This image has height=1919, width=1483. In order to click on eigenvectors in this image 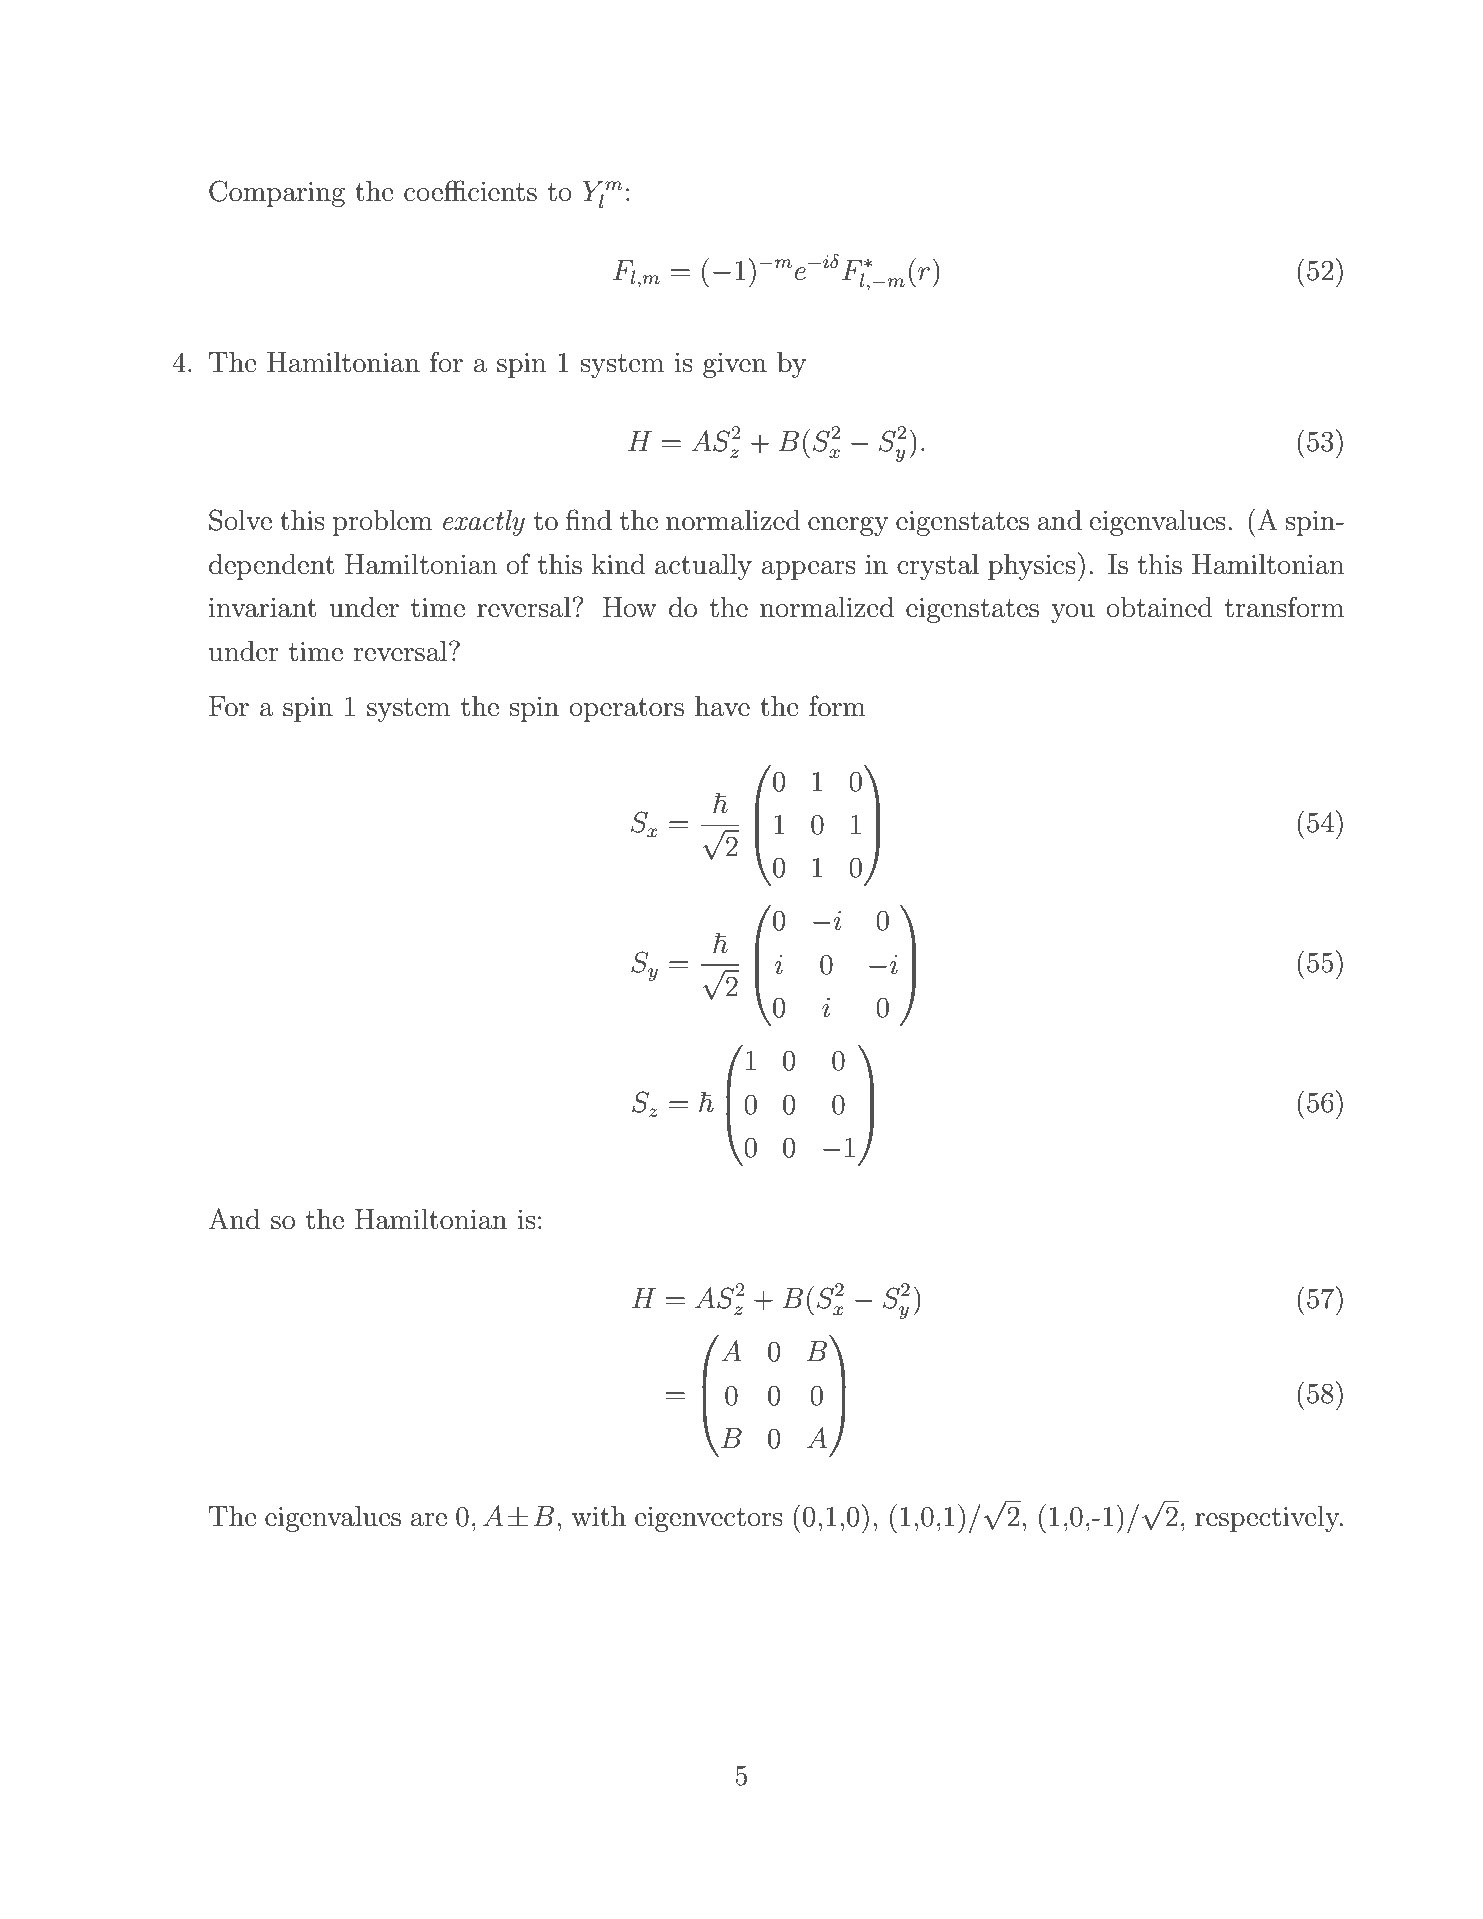, I will do `click(709, 1519)`.
